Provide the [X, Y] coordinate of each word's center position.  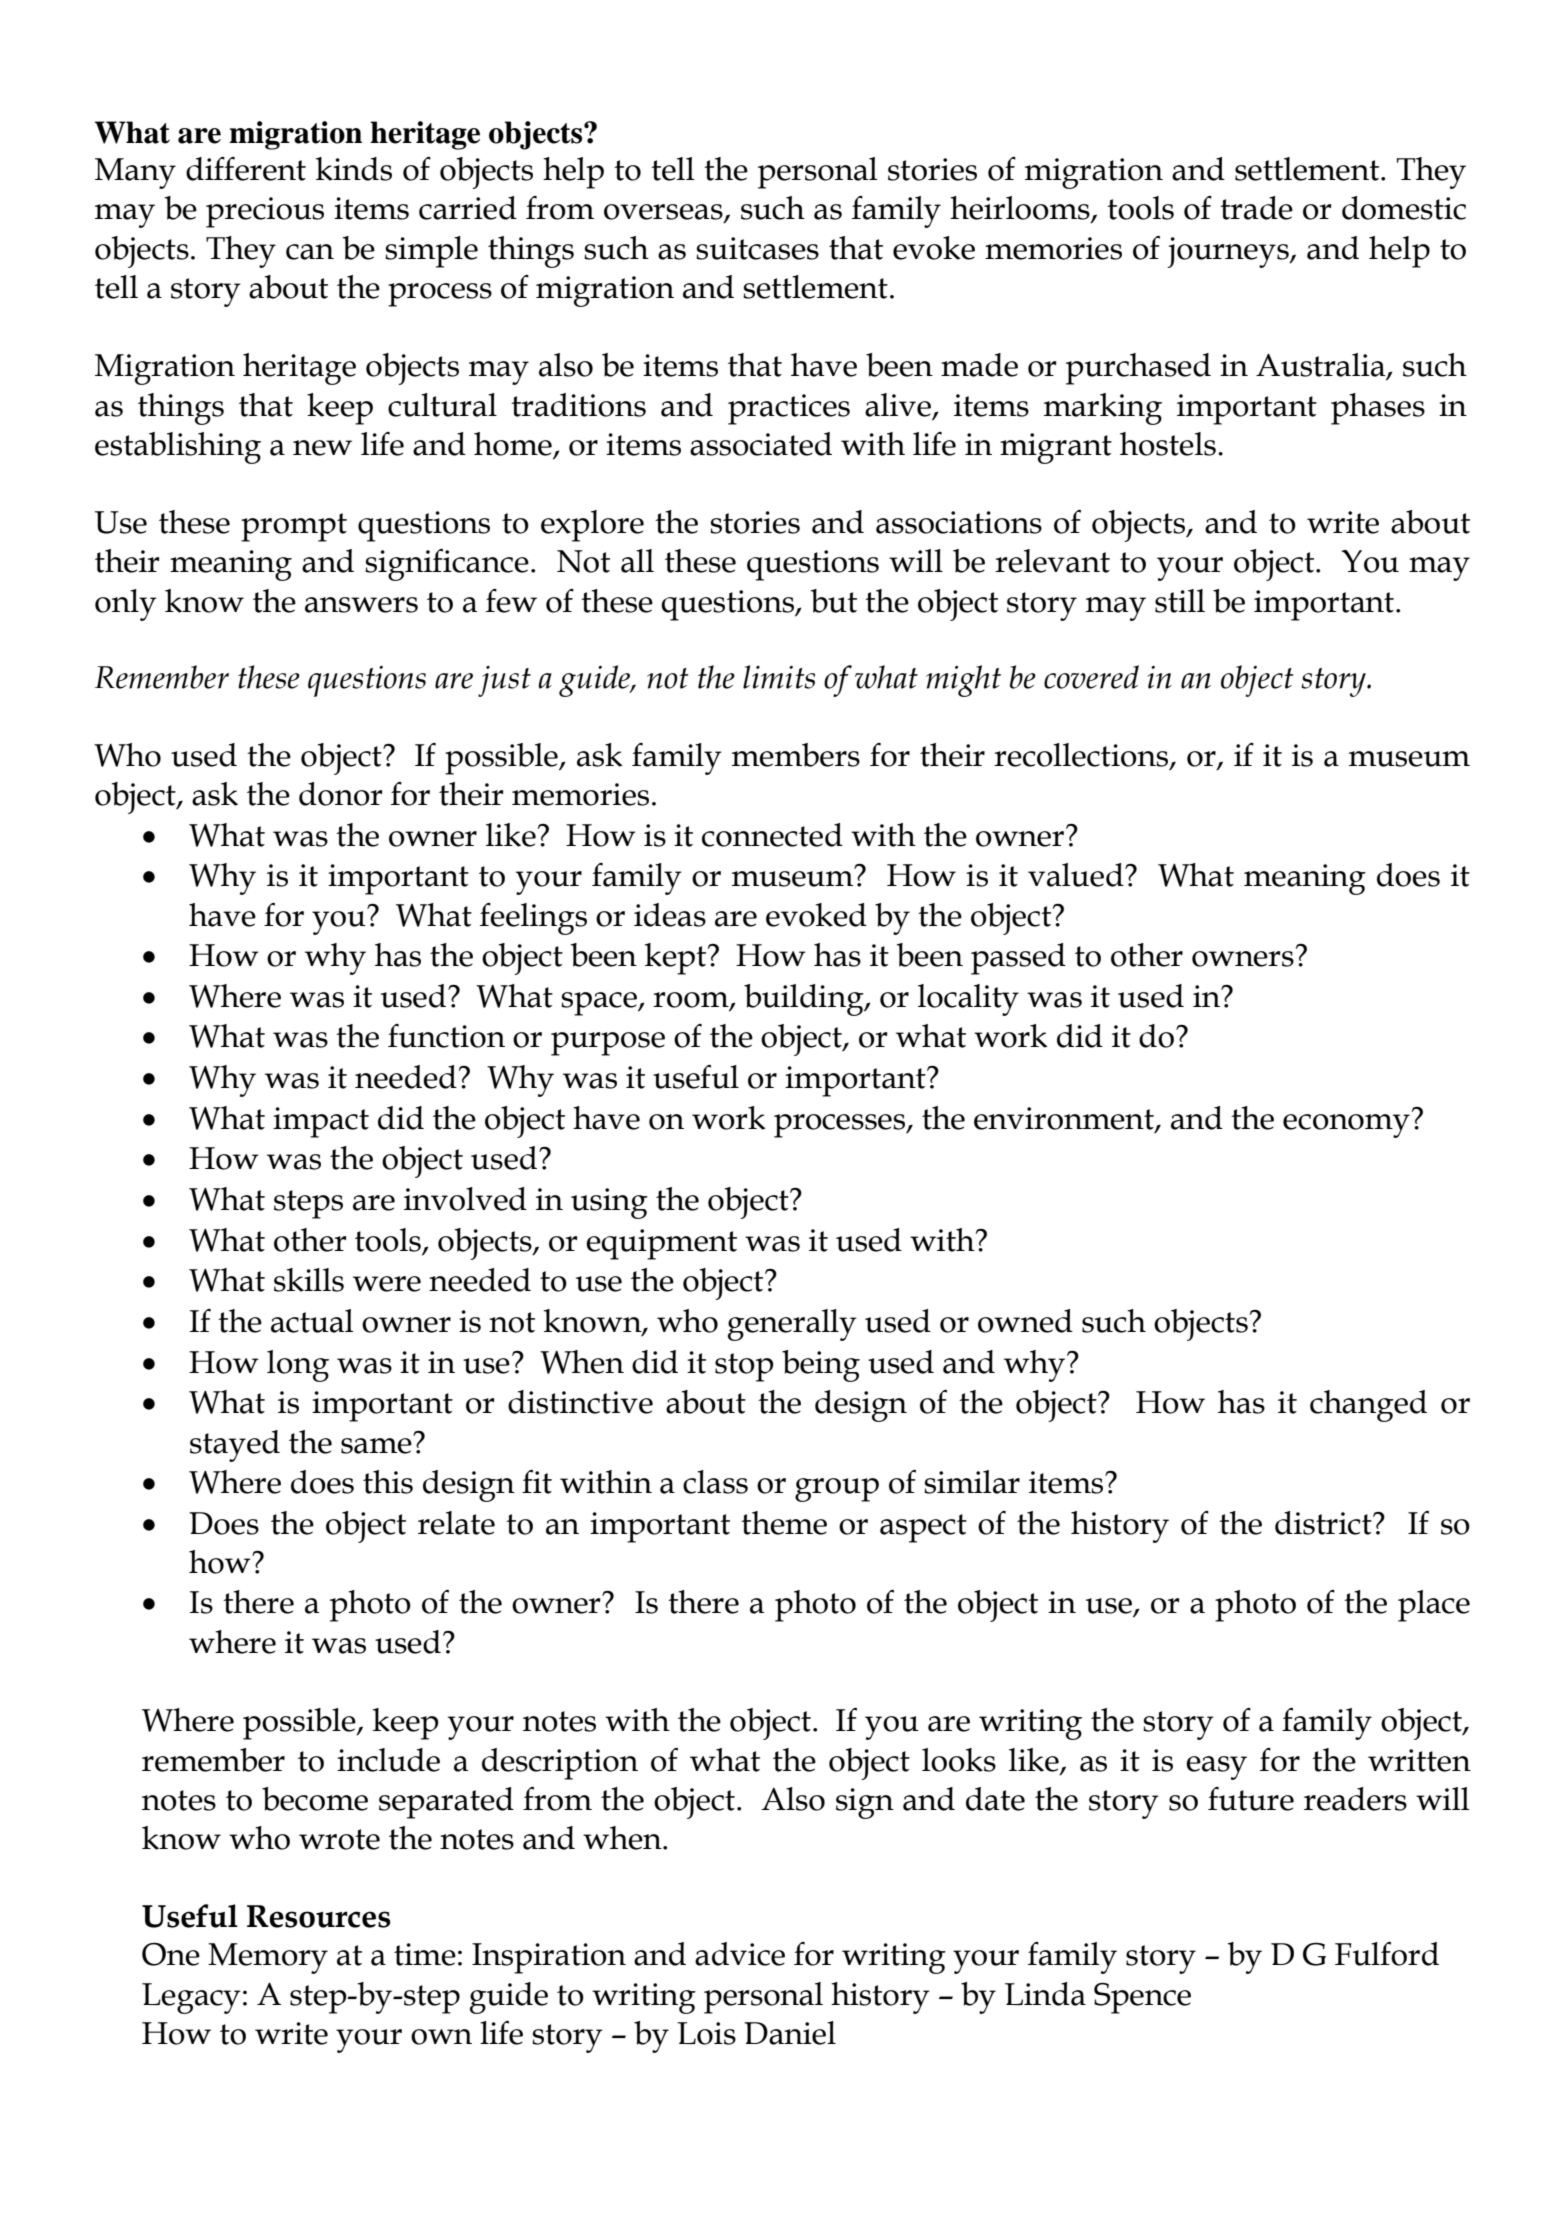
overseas [664, 213]
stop [744, 1367]
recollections [1082, 756]
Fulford [1387, 1954]
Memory [268, 1958]
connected [772, 835]
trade [1256, 208]
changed [1368, 1406]
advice [740, 1954]
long [298, 1366]
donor [341, 794]
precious [265, 212]
